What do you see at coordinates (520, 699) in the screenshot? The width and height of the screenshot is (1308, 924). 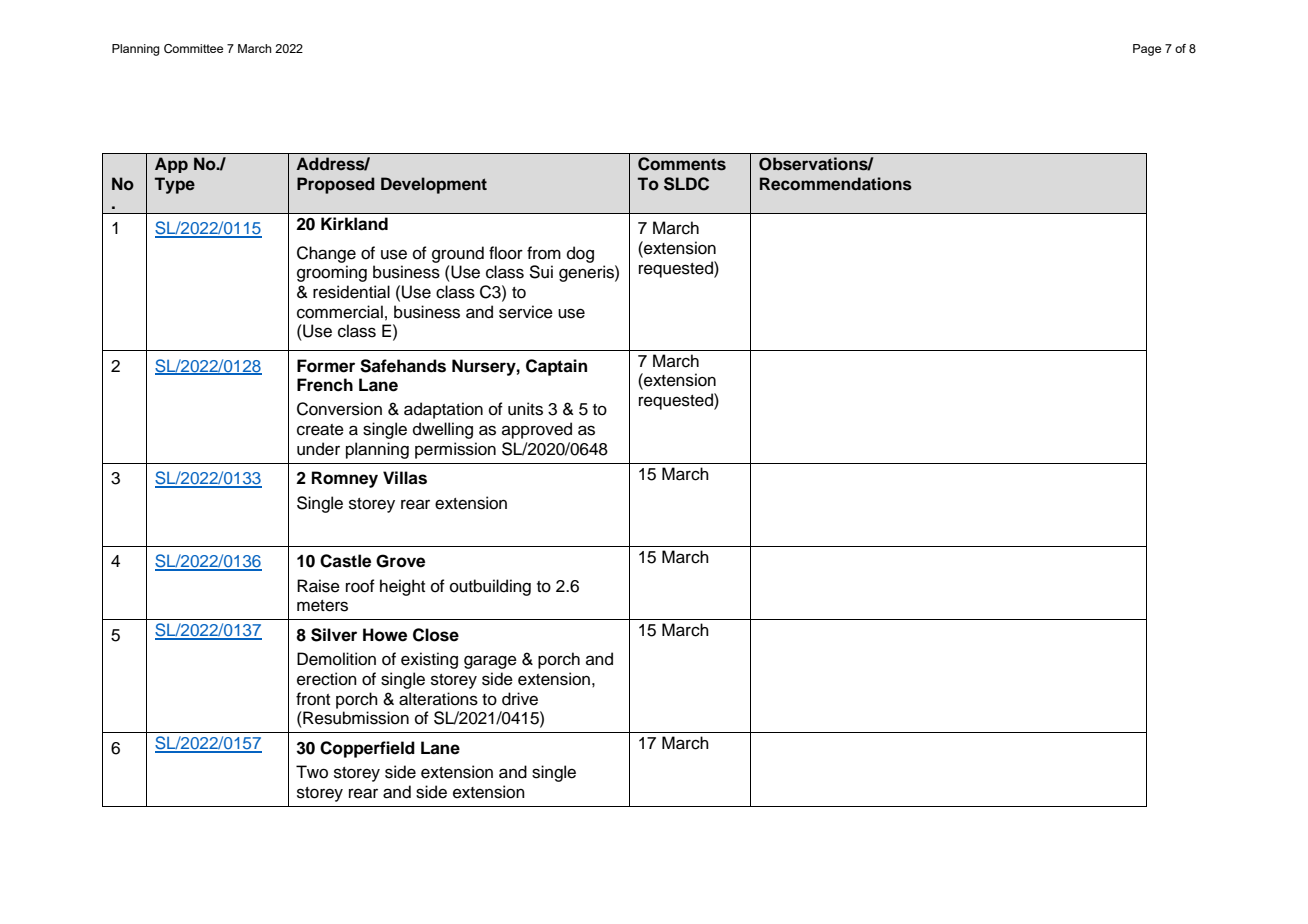 I see `drive` at bounding box center [520, 699].
